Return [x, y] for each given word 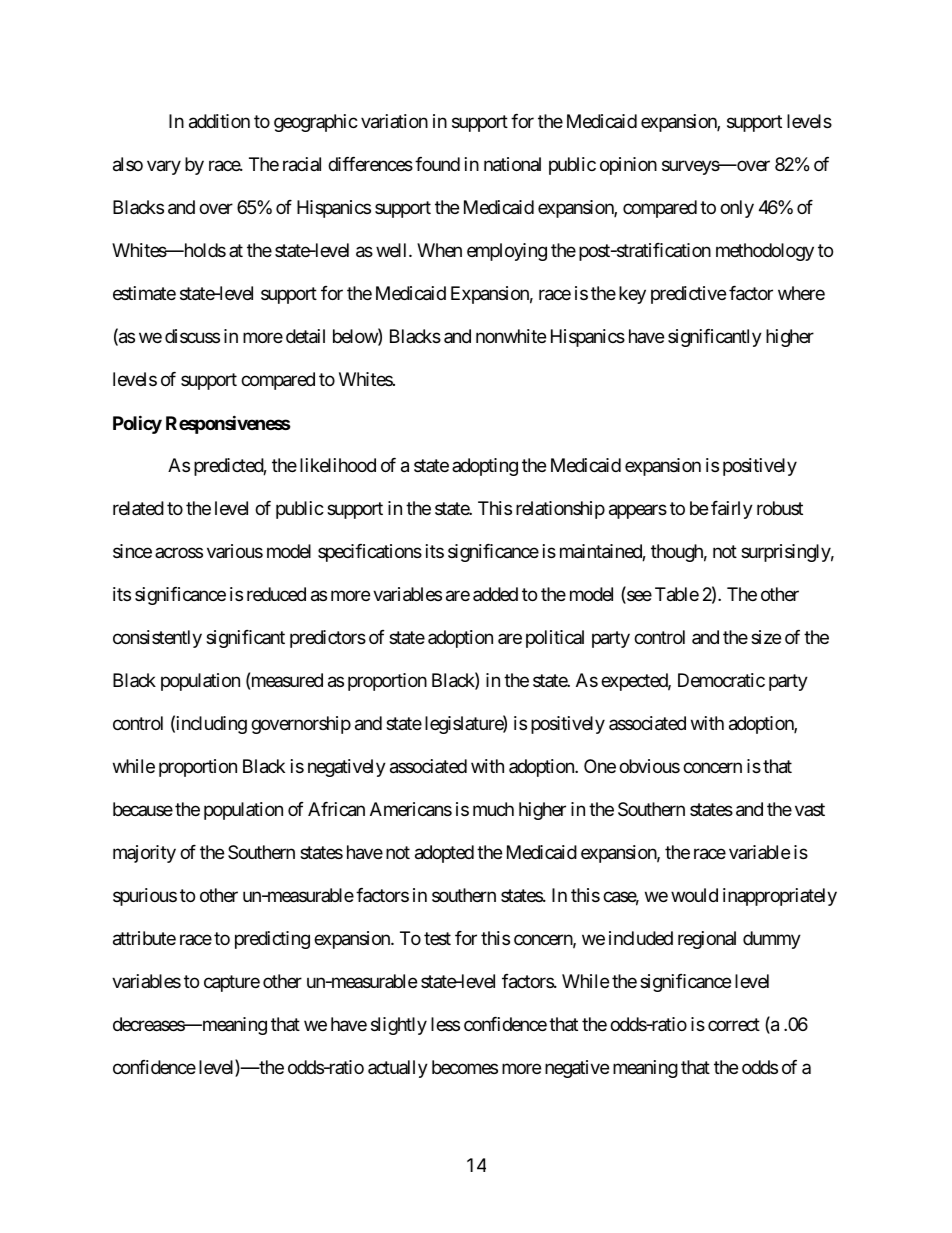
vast [810, 809]
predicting [272, 940]
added [495, 594]
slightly [399, 1026]
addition [219, 121]
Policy [137, 424]
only [737, 209]
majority [144, 854]
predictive [688, 295]
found [437, 164]
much [493, 809]
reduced [276, 594]
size [766, 637]
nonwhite [511, 336]
